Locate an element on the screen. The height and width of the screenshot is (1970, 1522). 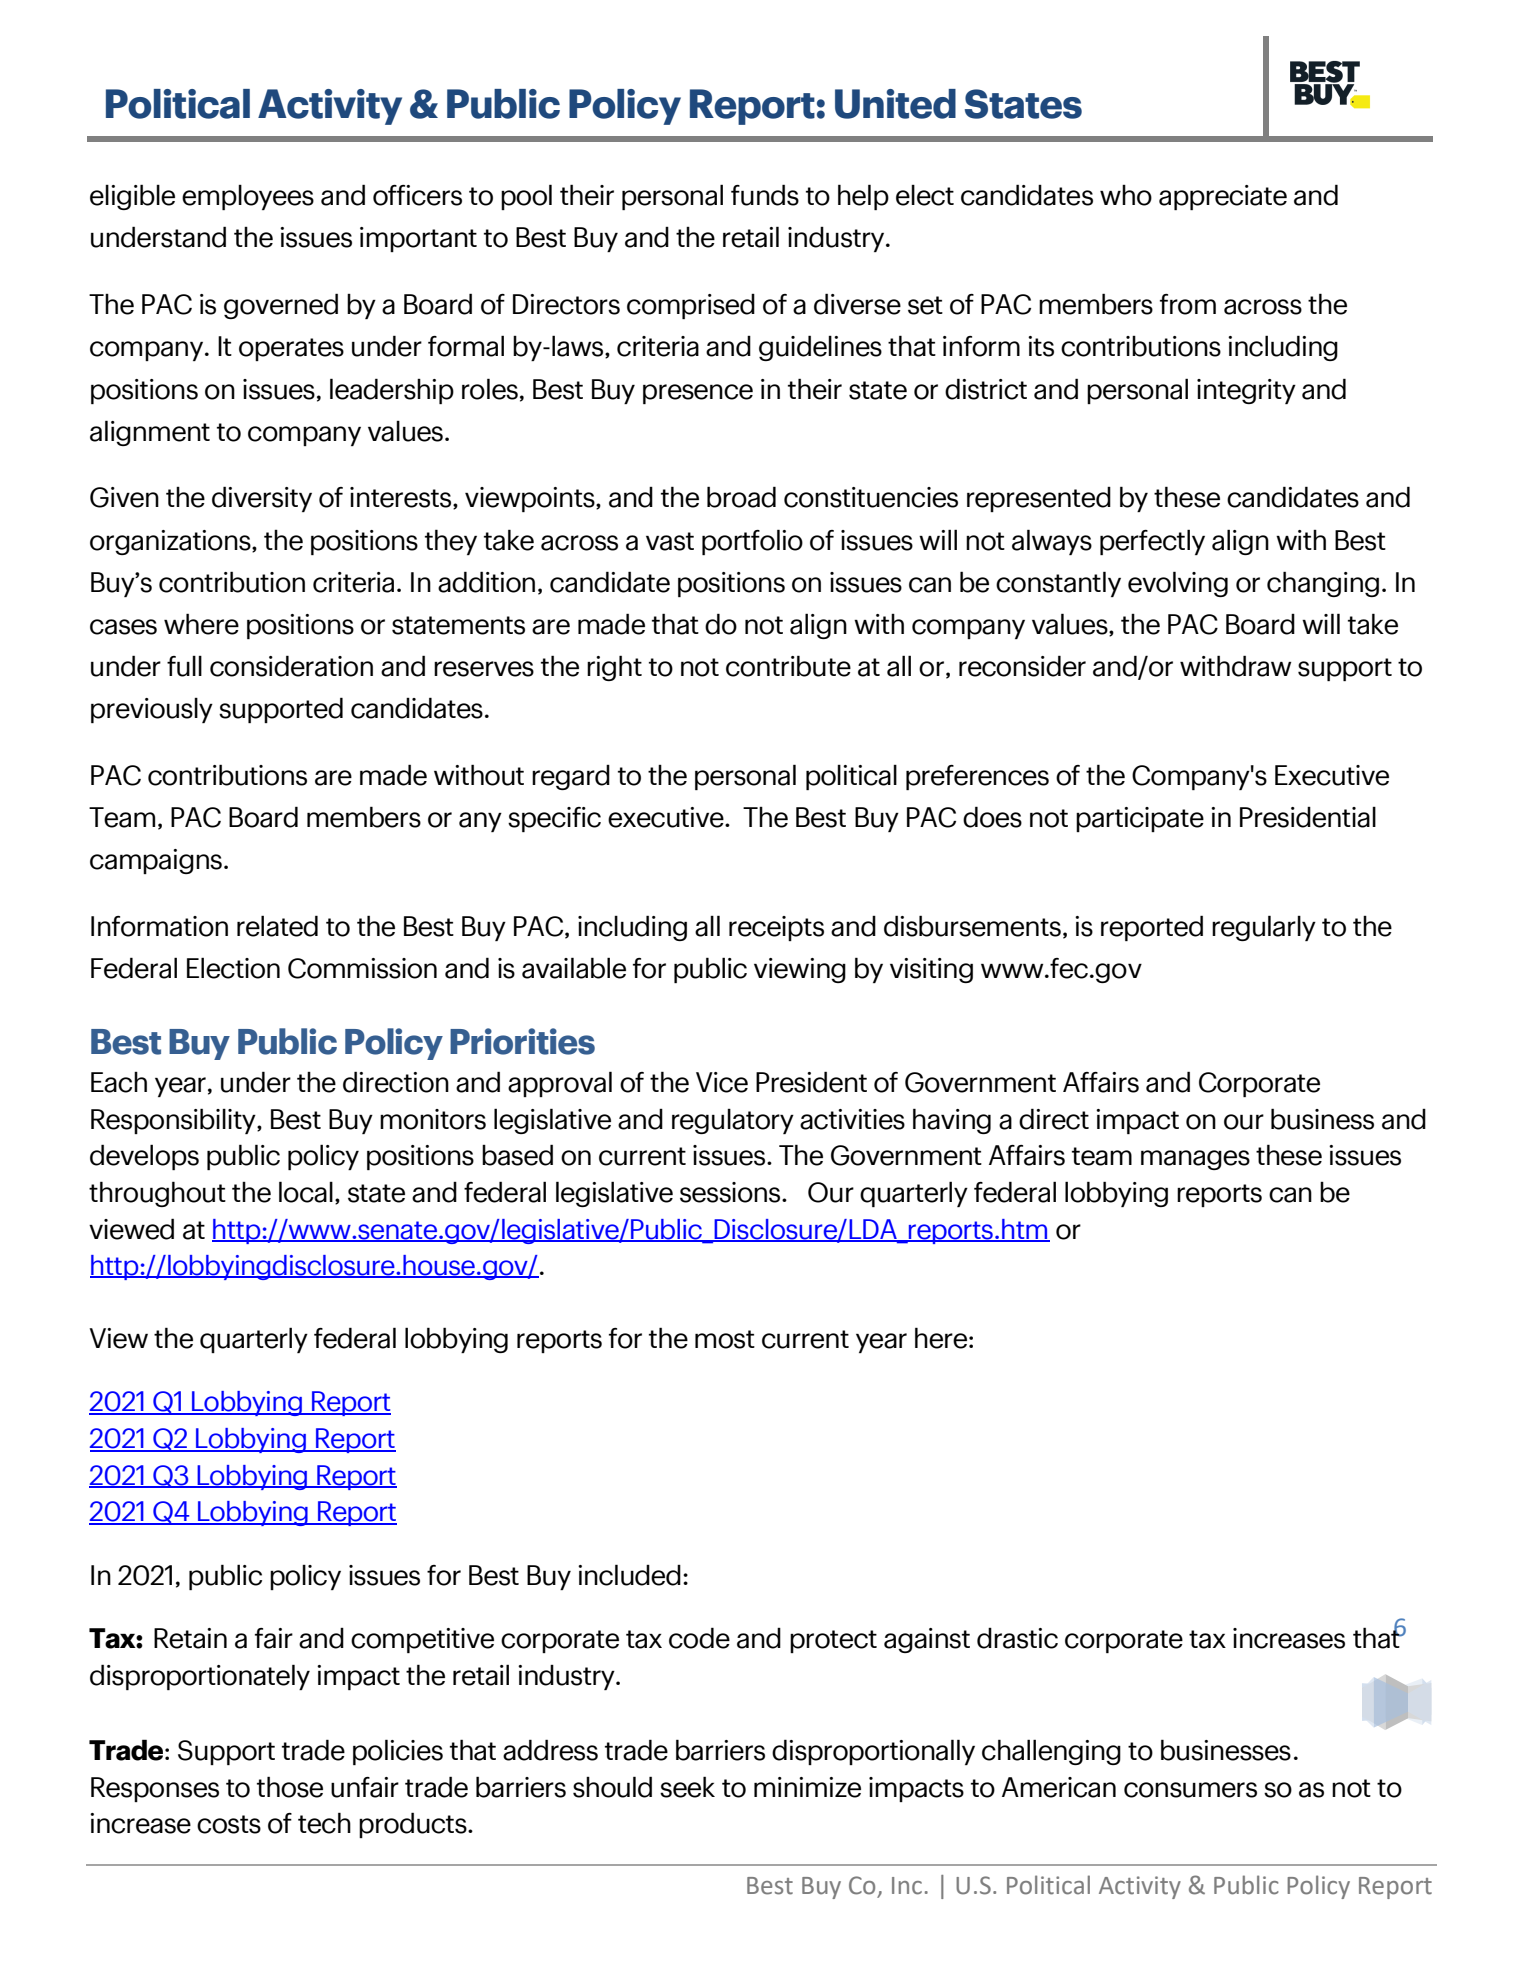
most is located at coordinates (725, 1339).
